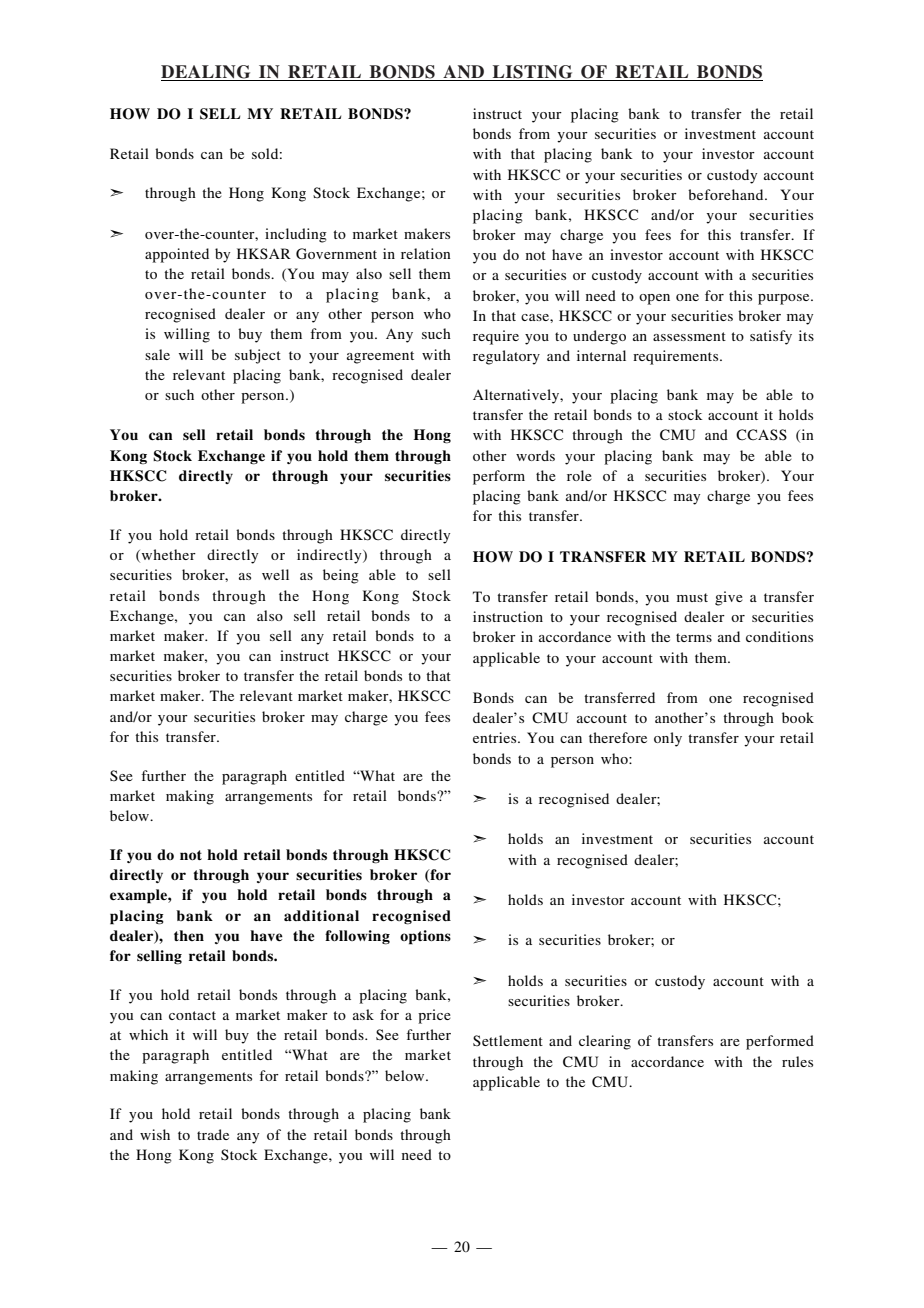 The width and height of the screenshot is (924, 1308). What do you see at coordinates (207, 73) in the screenshot?
I see `DEALING` at bounding box center [207, 73].
